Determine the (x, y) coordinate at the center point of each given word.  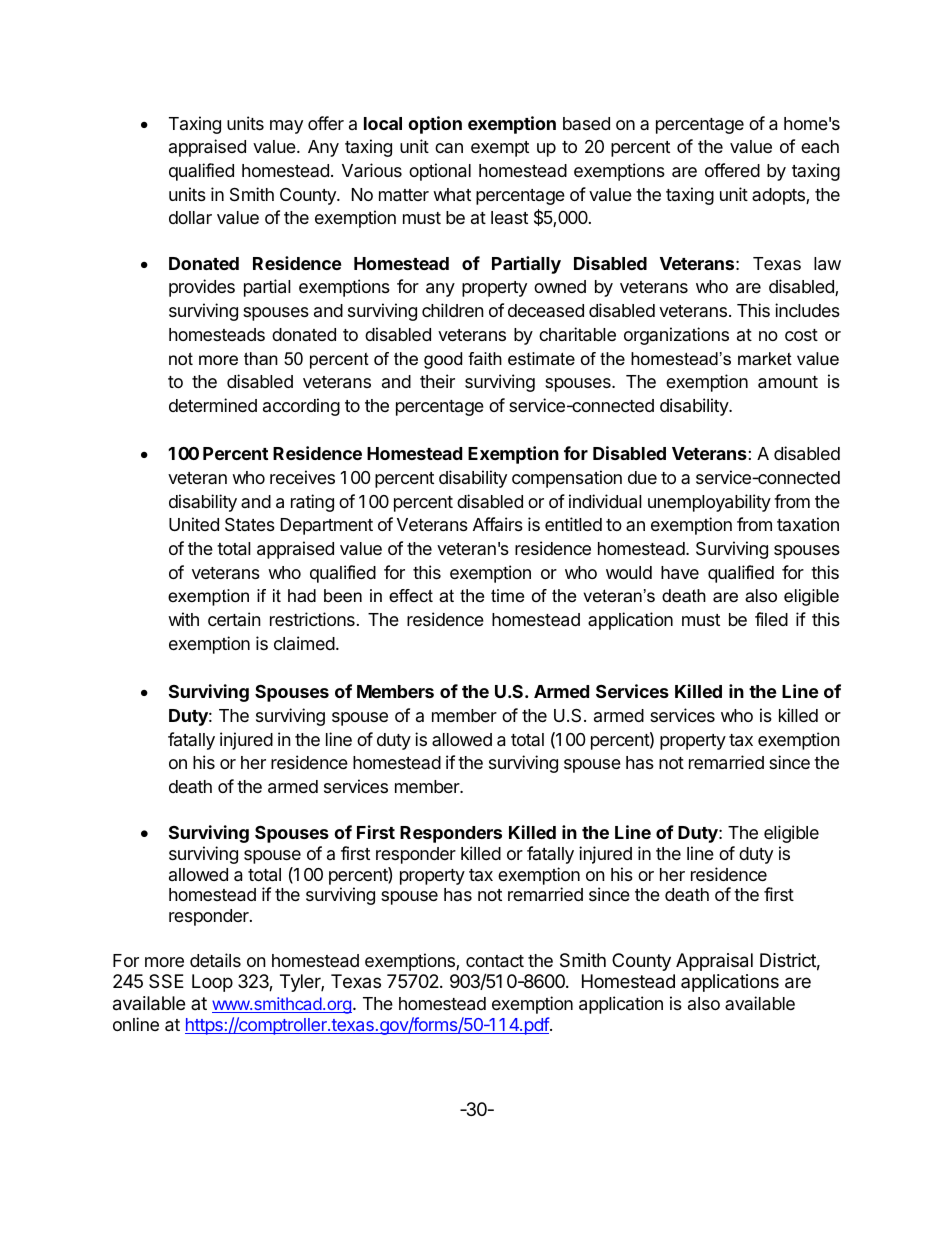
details (215, 960)
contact (495, 961)
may (286, 127)
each (820, 147)
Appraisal (714, 962)
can (449, 148)
